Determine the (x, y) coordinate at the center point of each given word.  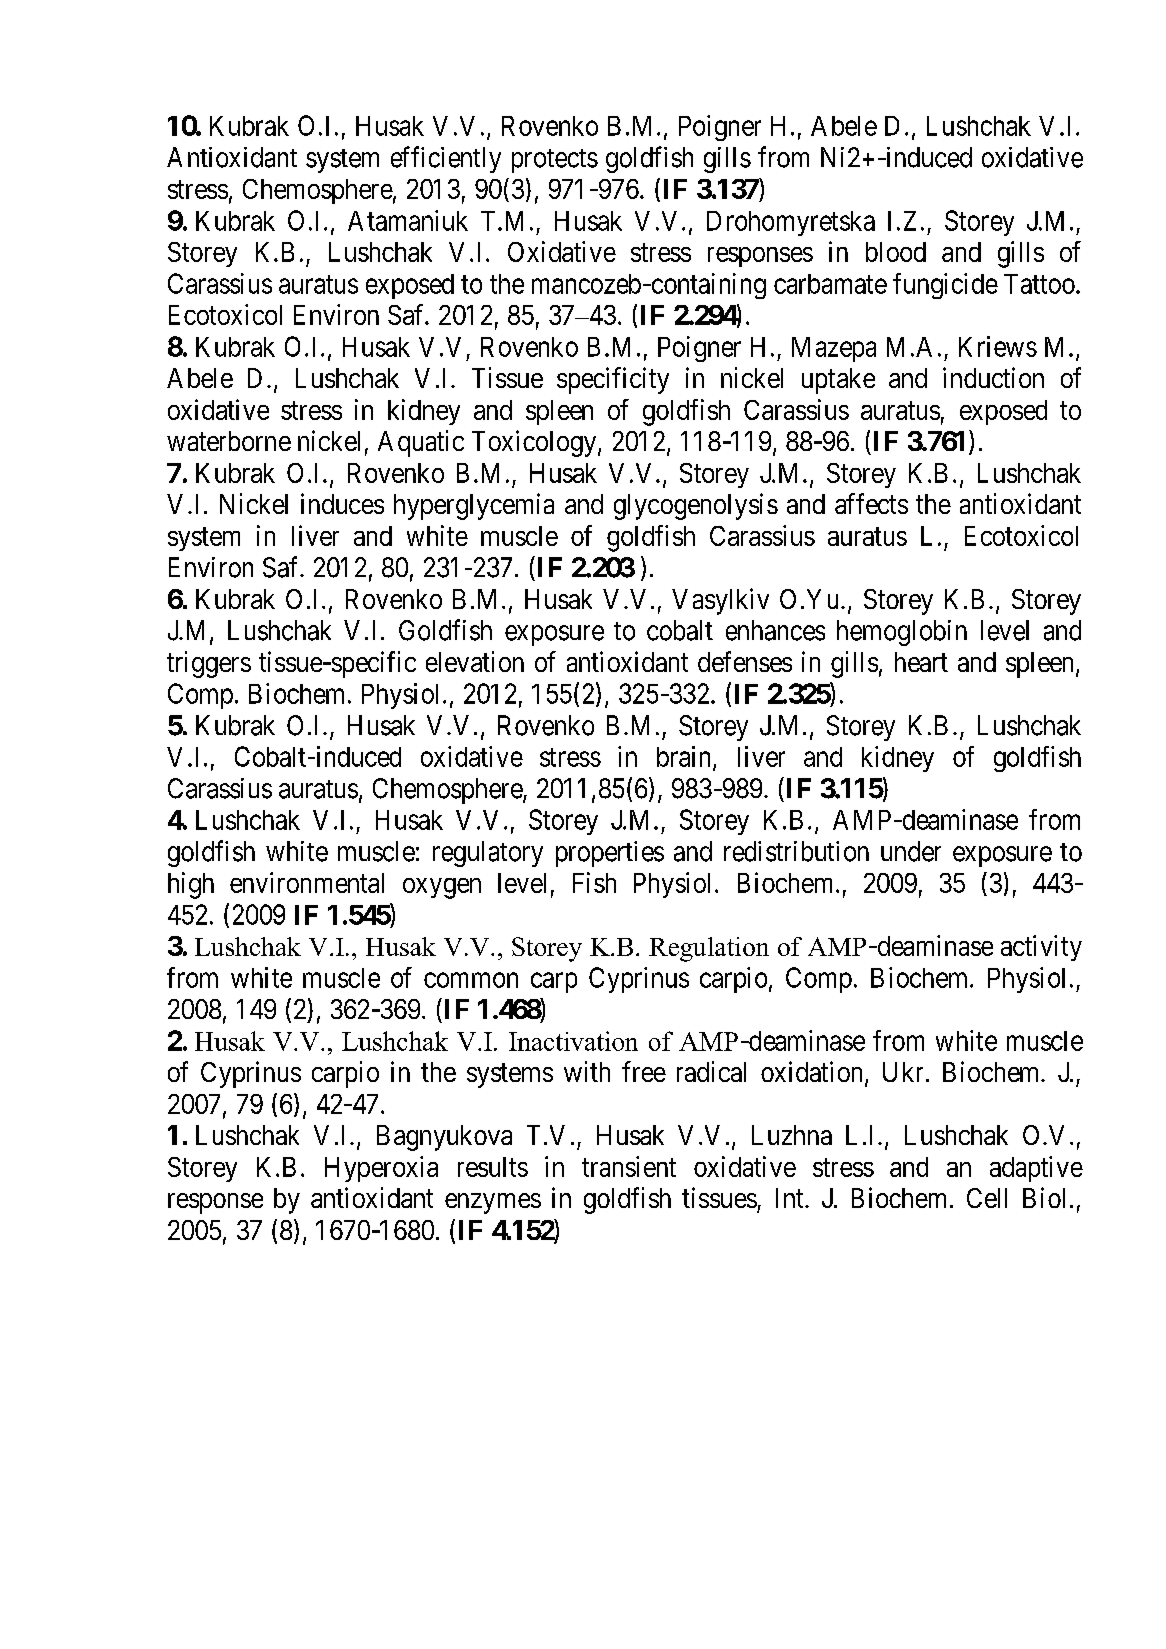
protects (555, 161)
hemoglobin (902, 633)
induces (342, 503)
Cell (987, 1198)
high (191, 885)
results (493, 1167)
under (911, 851)
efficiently (446, 159)
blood (896, 252)
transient (629, 1166)
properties (610, 854)
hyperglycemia (474, 506)
